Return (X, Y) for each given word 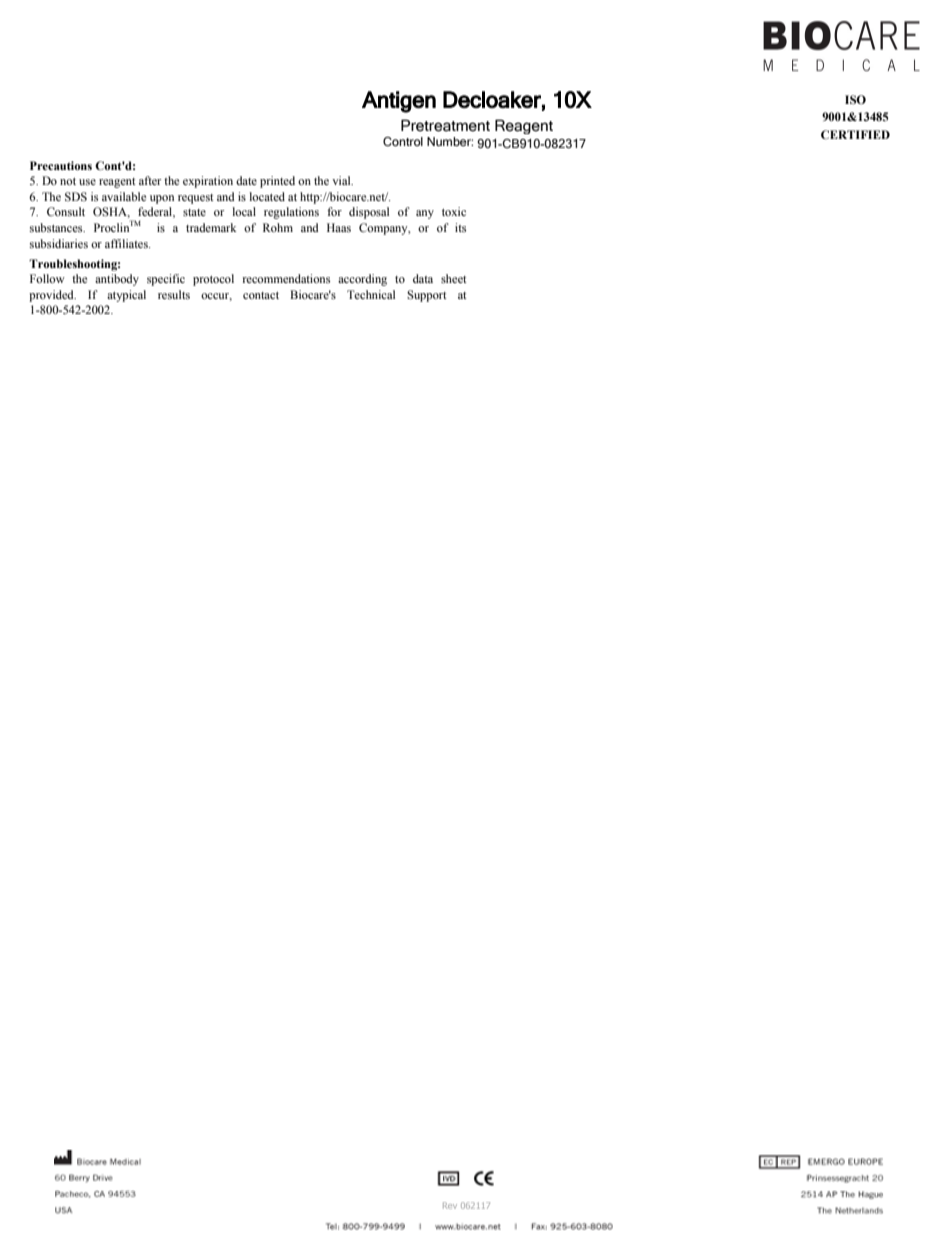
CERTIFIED (855, 134)
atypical (126, 296)
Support (427, 296)
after (150, 180)
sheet (454, 278)
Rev (450, 1205)
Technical (371, 294)
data (423, 278)
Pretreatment (445, 125)
